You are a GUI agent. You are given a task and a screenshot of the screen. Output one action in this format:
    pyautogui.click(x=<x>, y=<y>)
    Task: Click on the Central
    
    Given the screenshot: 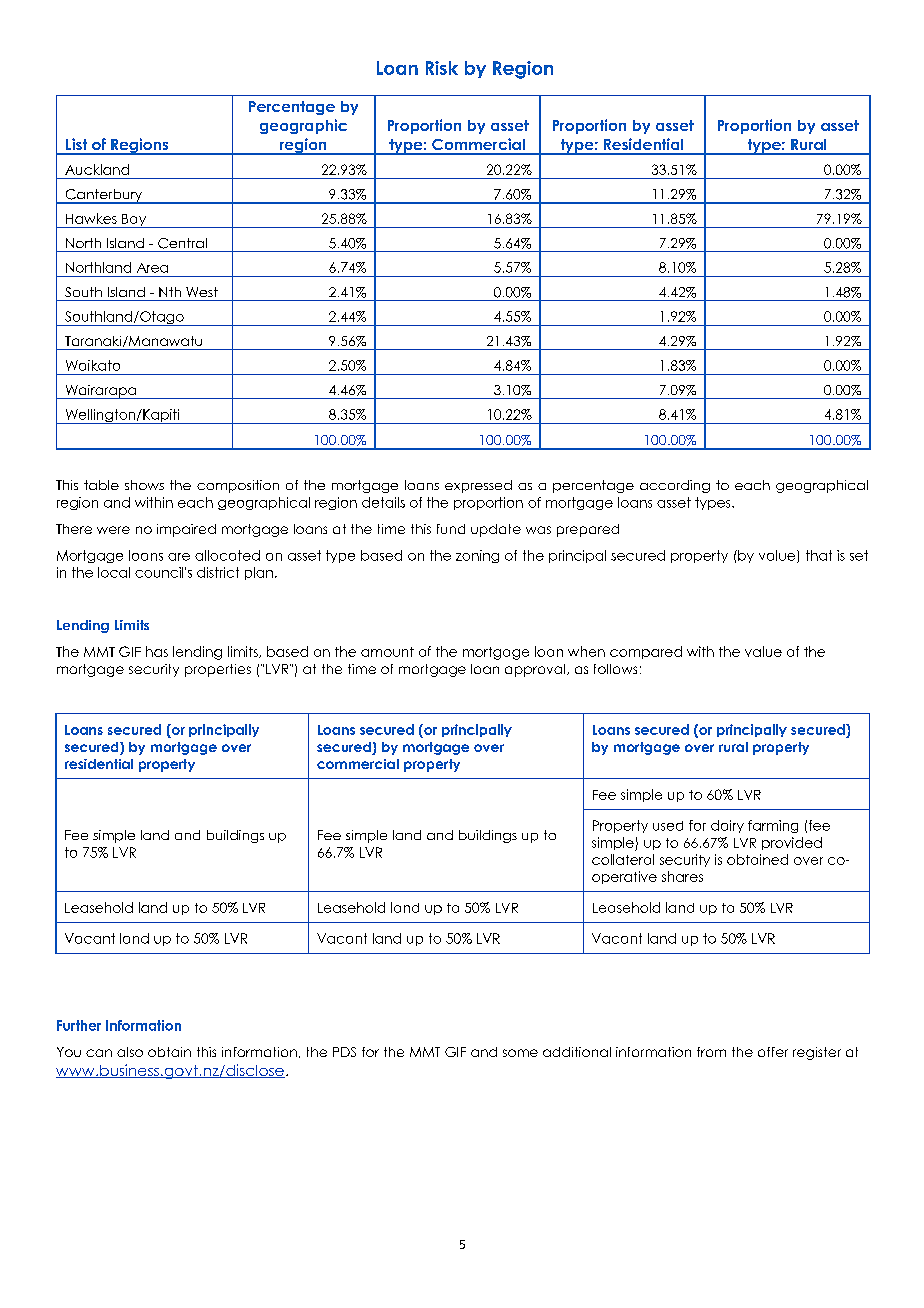 What is the action you would take?
    pyautogui.click(x=182, y=243)
